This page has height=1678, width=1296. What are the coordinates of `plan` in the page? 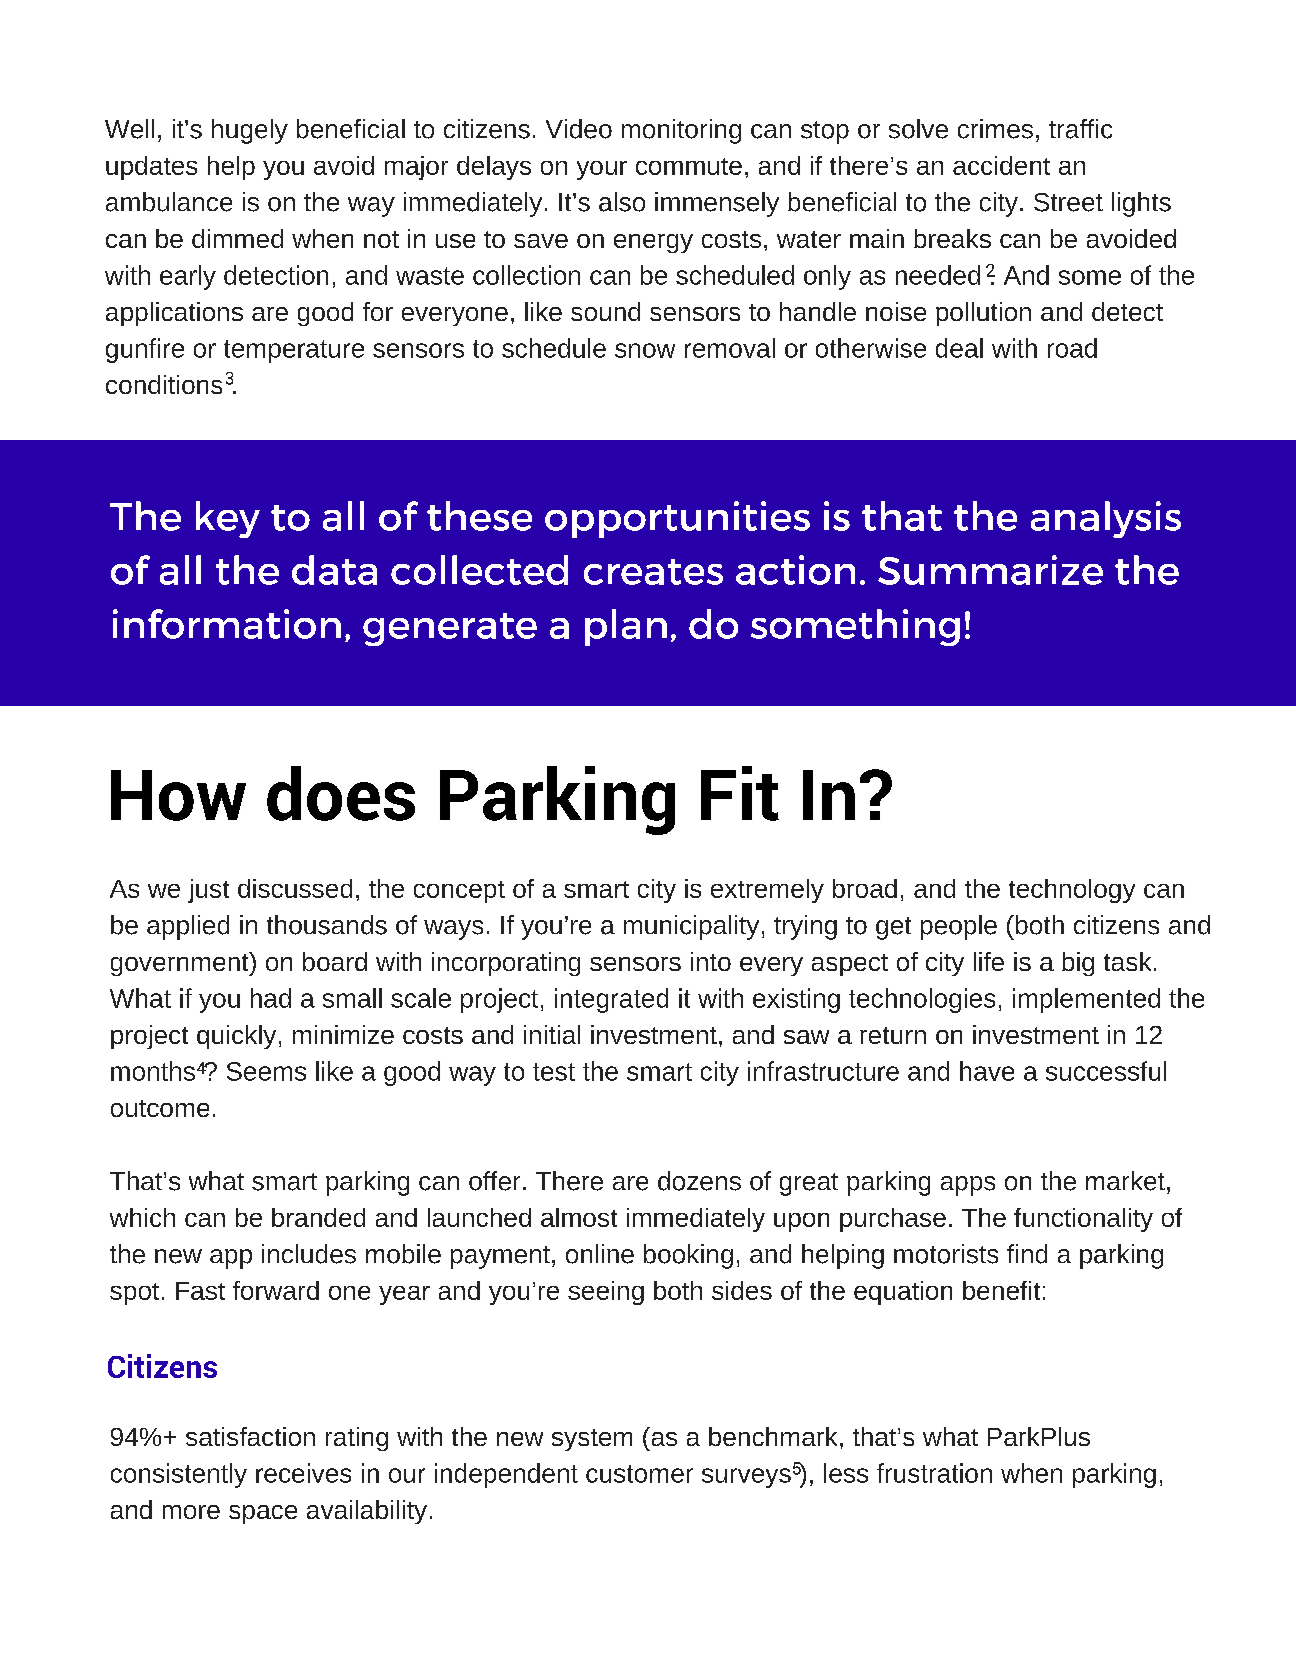 It's located at (626, 627).
